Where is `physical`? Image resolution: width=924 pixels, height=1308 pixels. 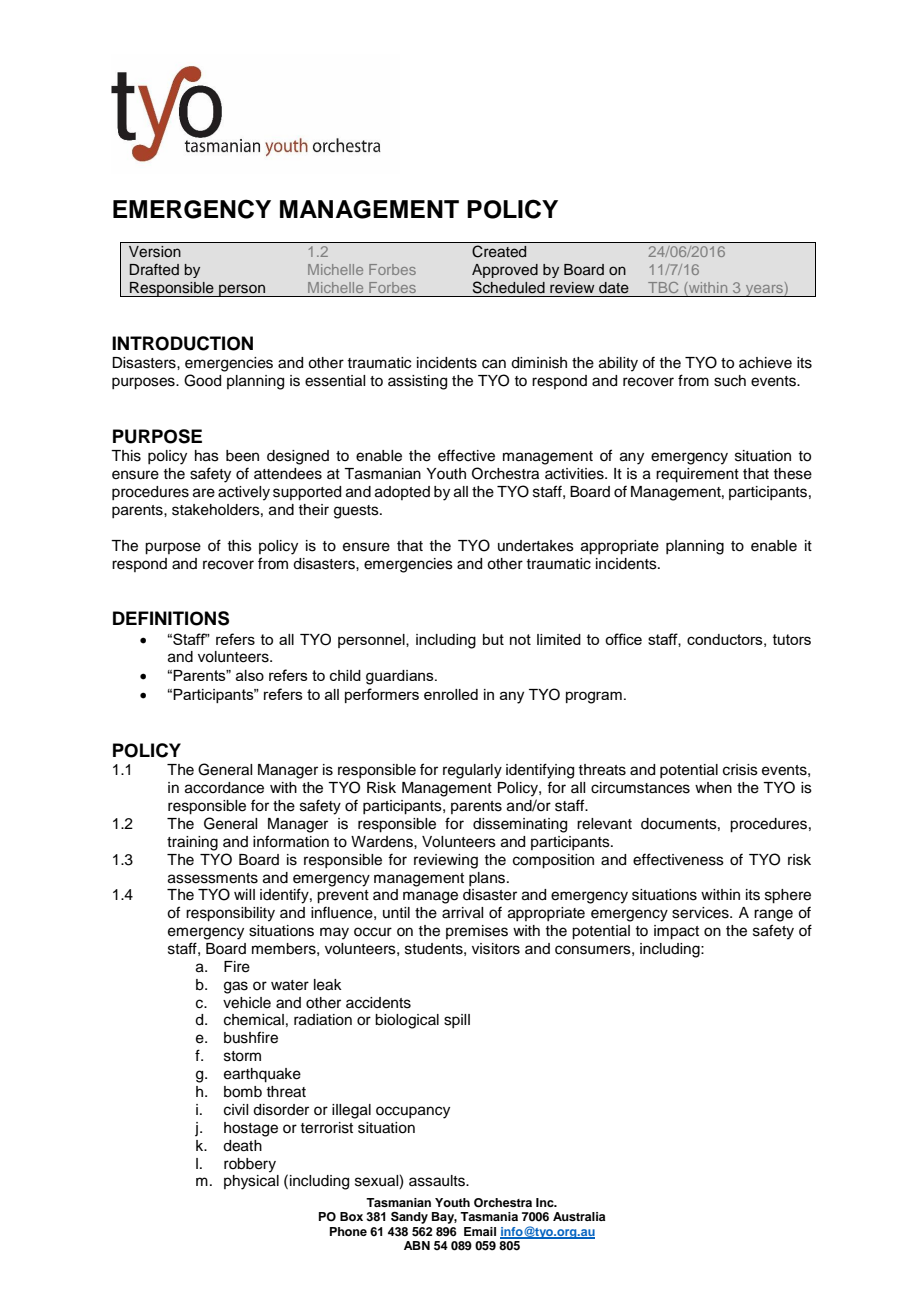 physical is located at coordinates (251, 1182).
